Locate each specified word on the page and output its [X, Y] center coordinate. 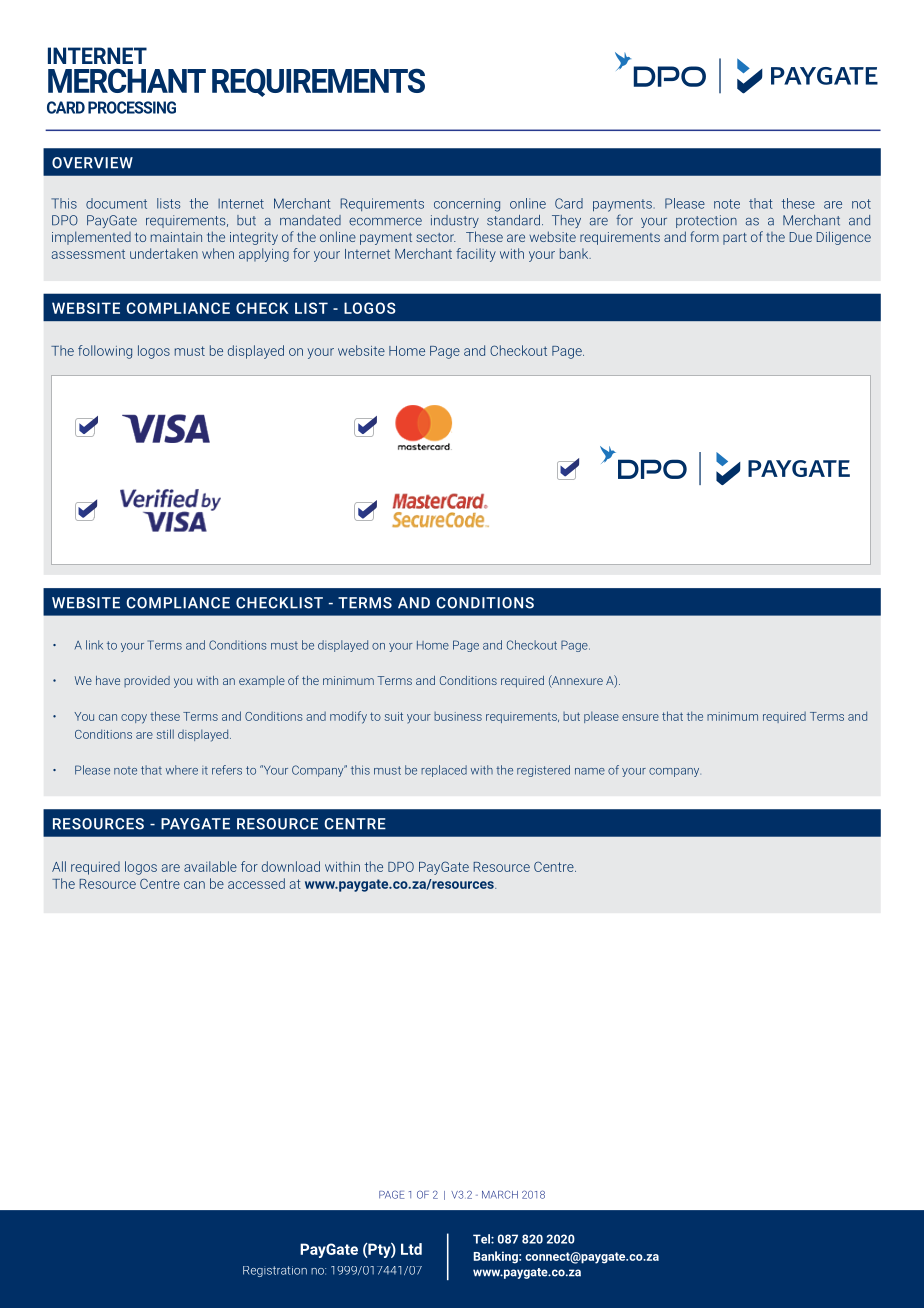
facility [476, 255]
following [105, 352]
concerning [467, 205]
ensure [640, 717]
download [291, 866]
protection [706, 221]
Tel [482, 1239]
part [735, 239]
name [590, 771]
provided [147, 681]
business [458, 716]
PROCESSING [132, 107]
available [210, 866]
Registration [275, 1271]
